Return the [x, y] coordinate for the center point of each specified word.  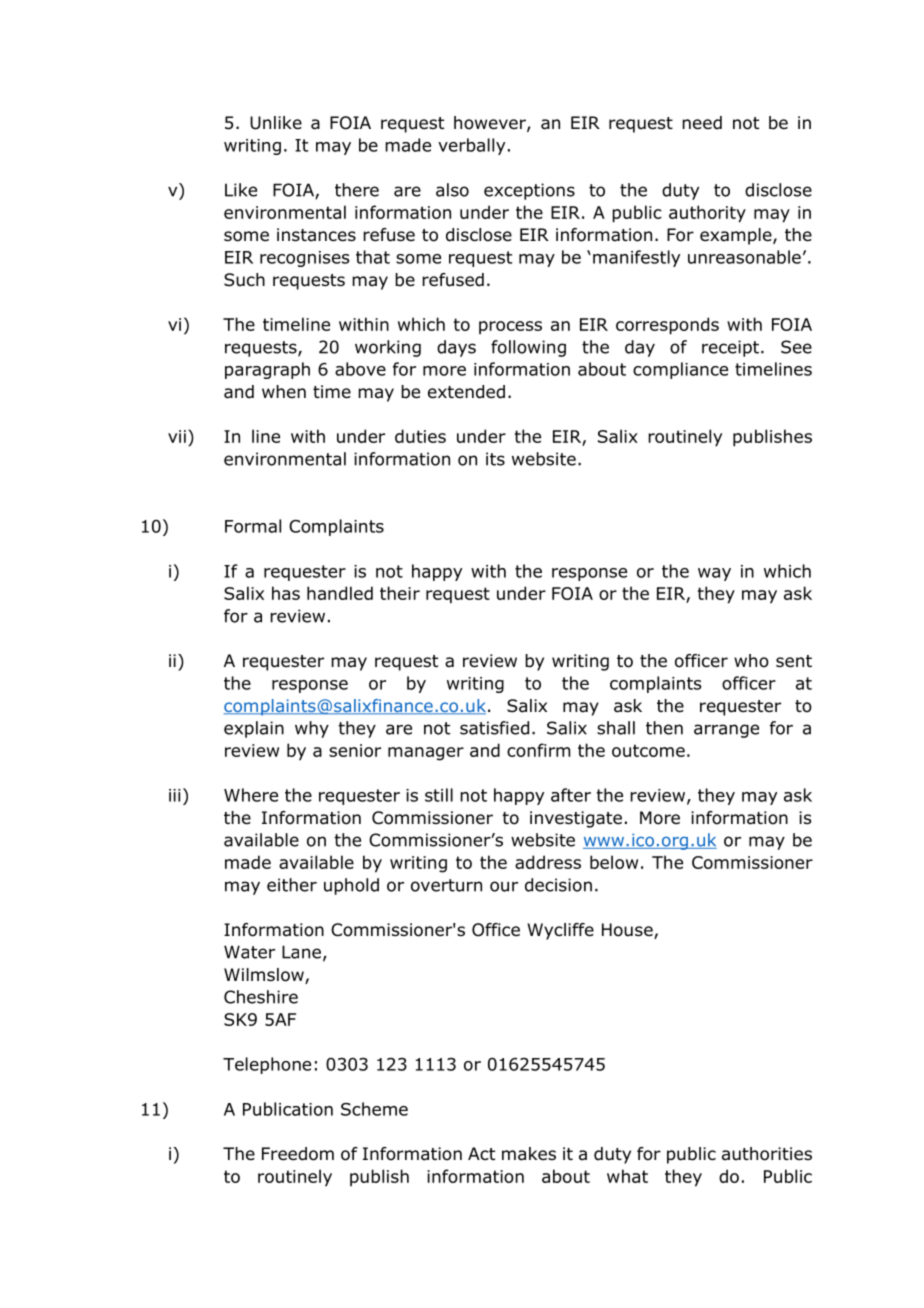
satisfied [494, 728]
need [702, 123]
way [714, 574]
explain [254, 729]
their [400, 593]
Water [249, 952]
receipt [730, 348]
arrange [726, 731]
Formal [253, 526]
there [357, 190]
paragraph [267, 370]
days [456, 348]
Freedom [298, 1154]
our [504, 886]
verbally [471, 146]
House [628, 931]
